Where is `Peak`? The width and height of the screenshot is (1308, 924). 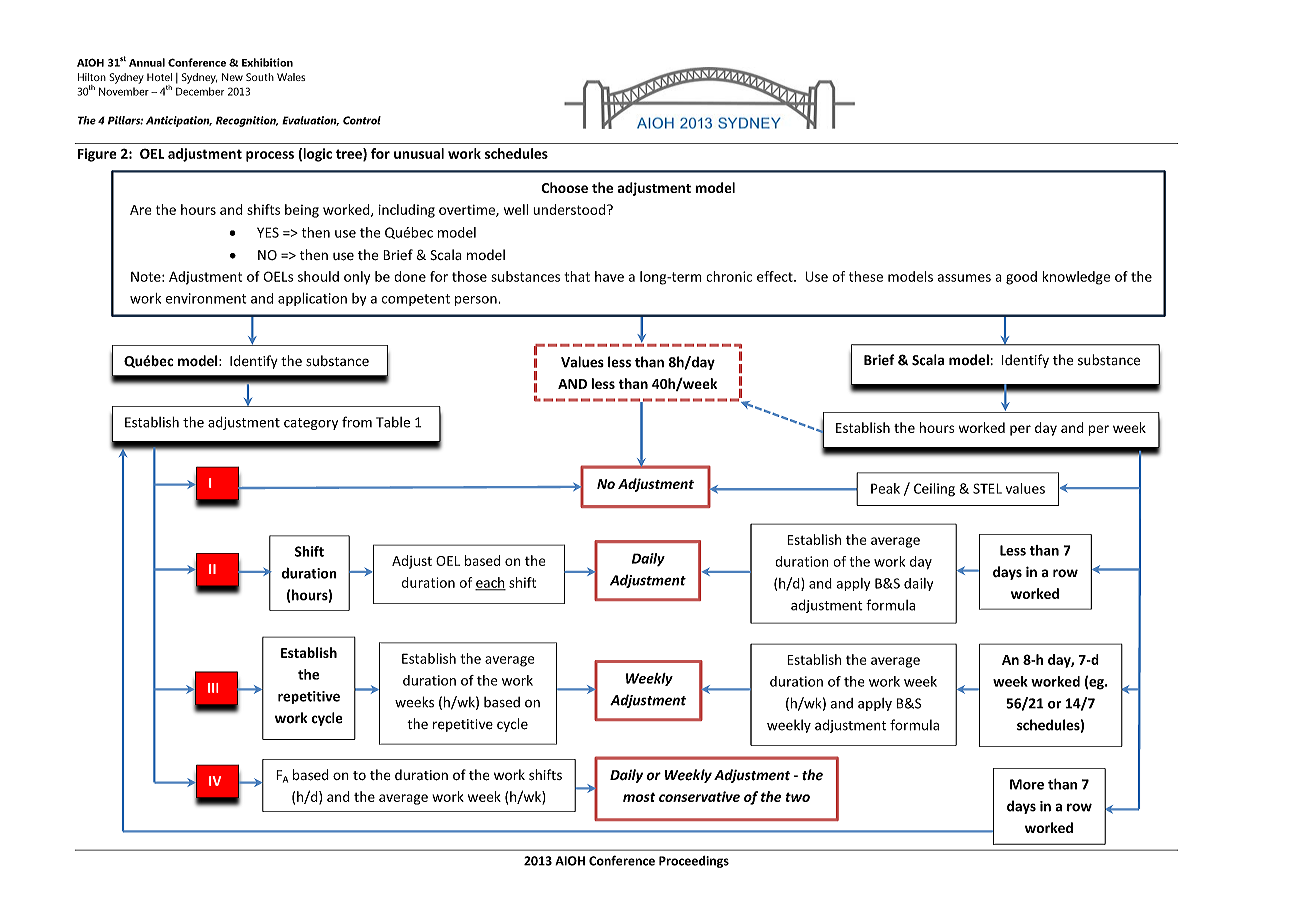
Peak is located at coordinates (885, 488).
